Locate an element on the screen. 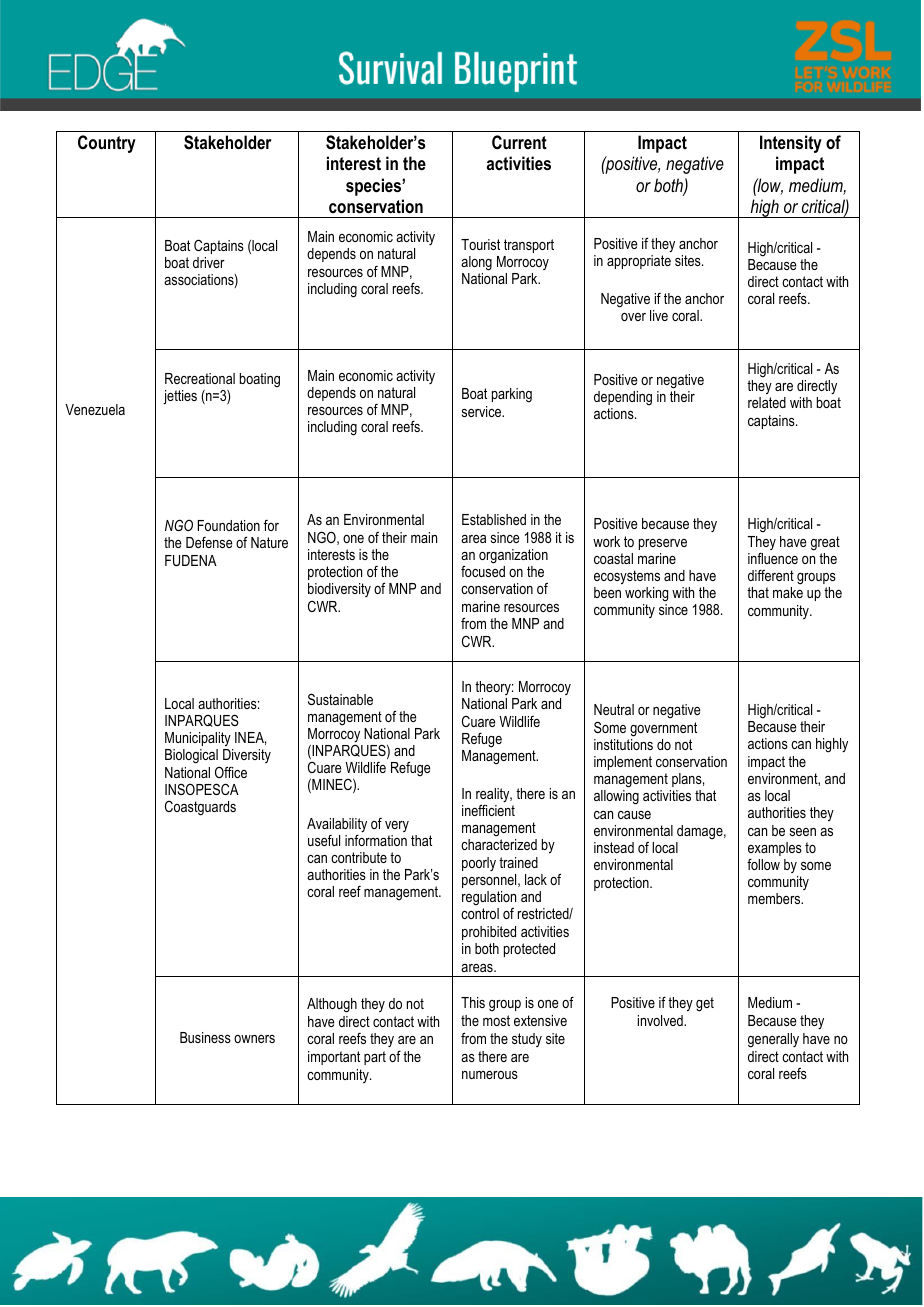 The width and height of the screenshot is (924, 1307). jetties is located at coordinates (180, 397).
